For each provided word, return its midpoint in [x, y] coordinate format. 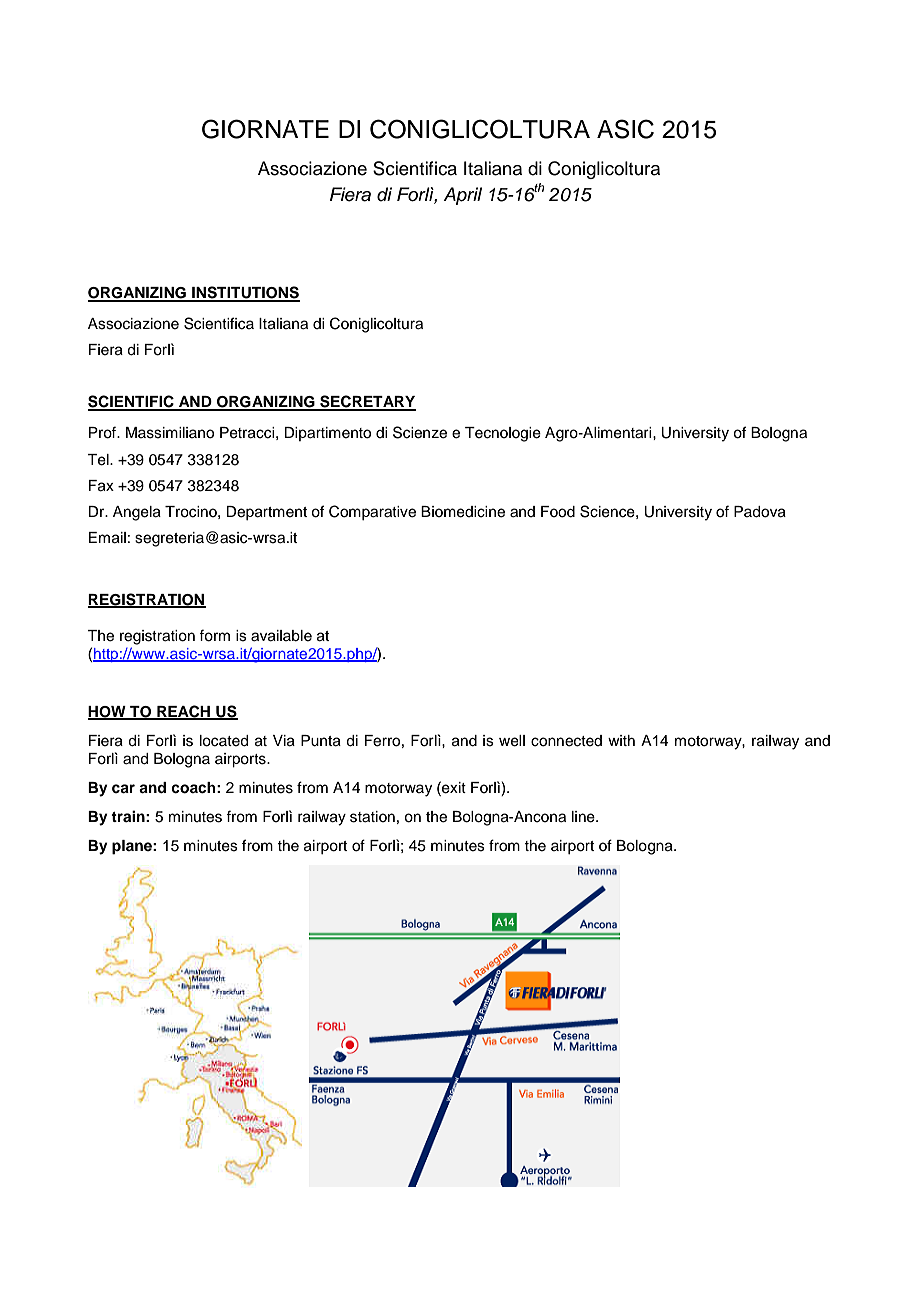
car [123, 789]
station [372, 817]
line [584, 817]
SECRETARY [367, 402]
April [462, 196]
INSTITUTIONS [245, 293]
